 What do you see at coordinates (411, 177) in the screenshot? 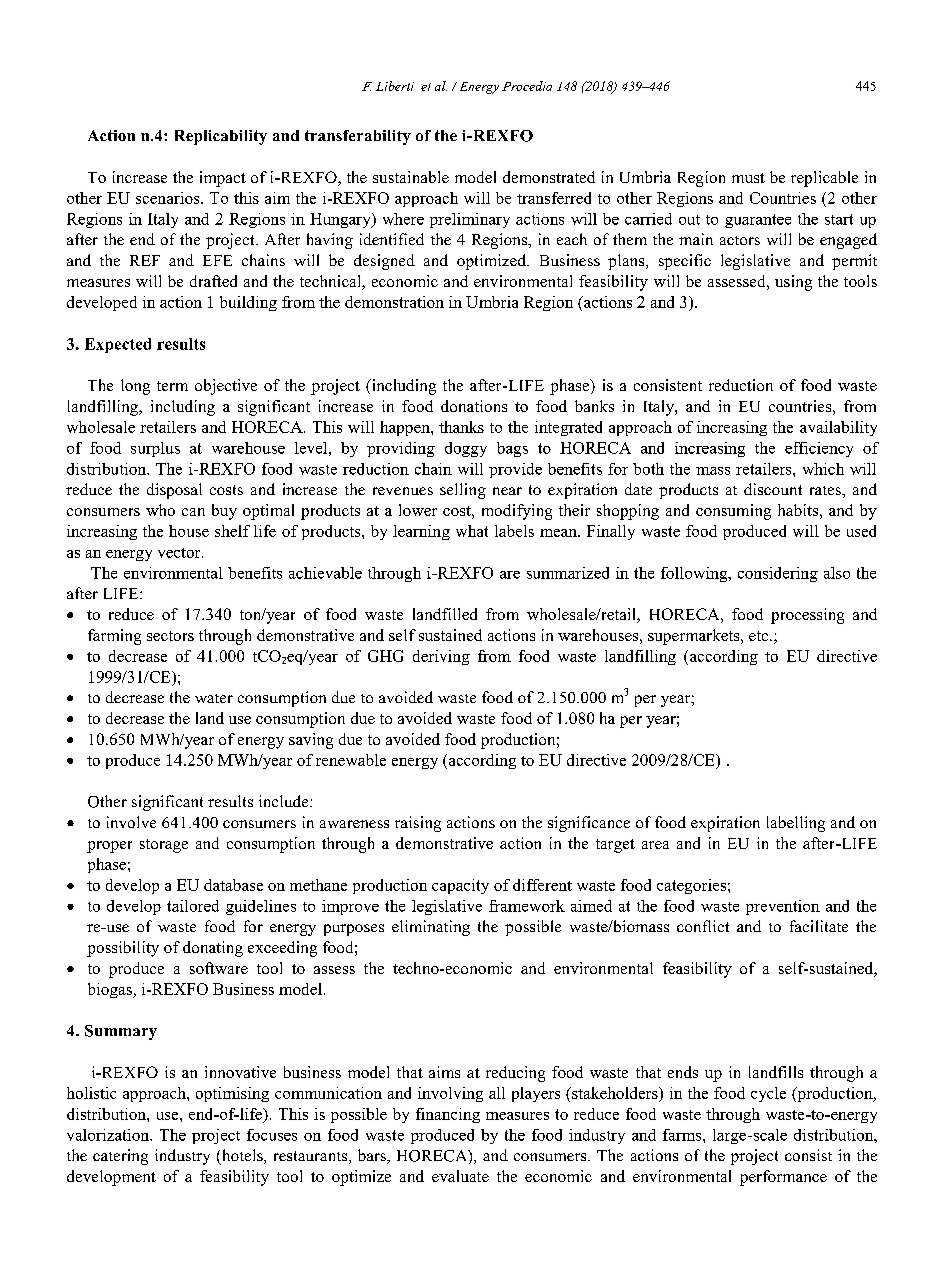
I see `sustainable` at bounding box center [411, 177].
